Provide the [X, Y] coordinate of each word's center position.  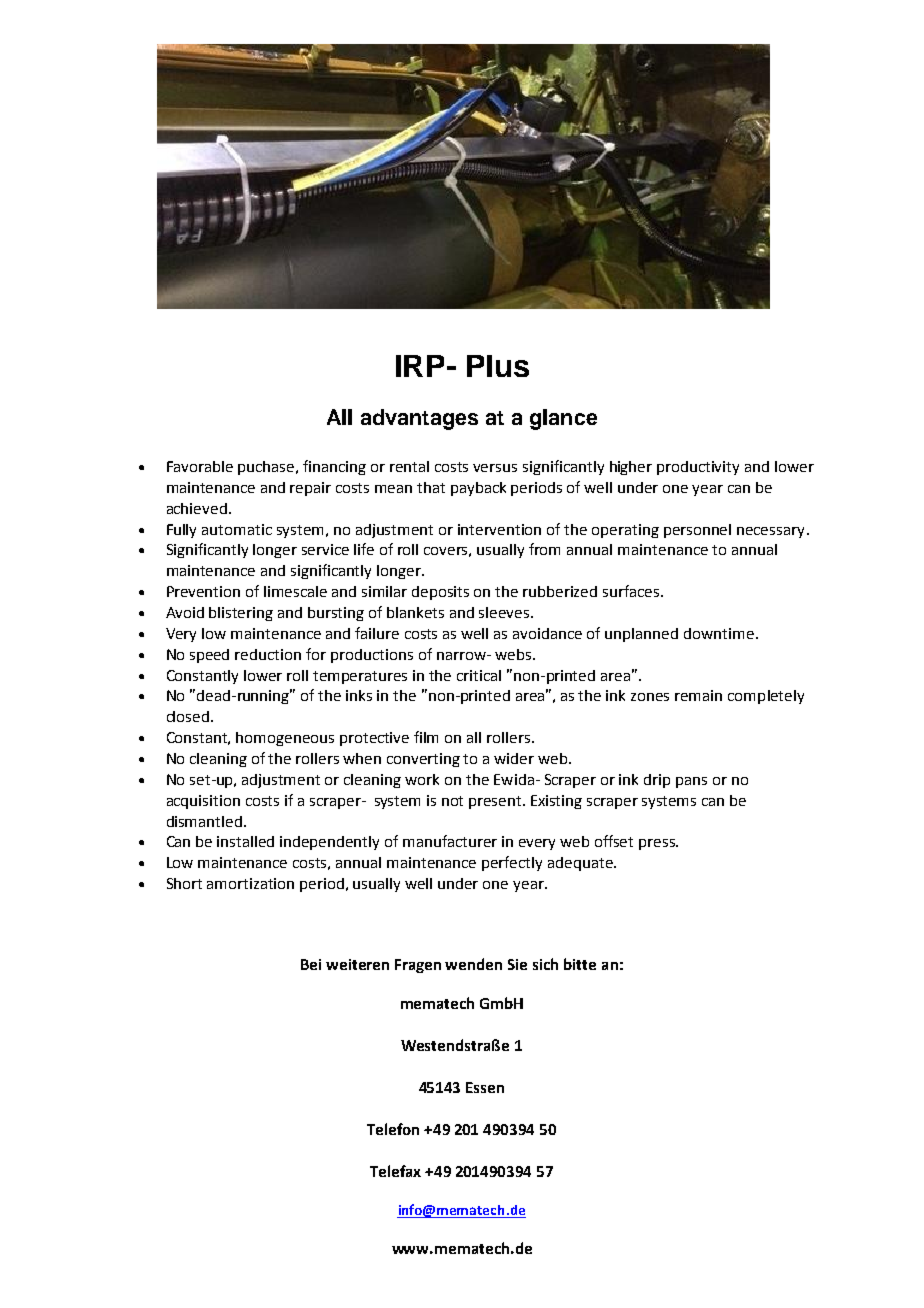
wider [514, 758]
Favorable [200, 466]
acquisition [203, 802]
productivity [698, 468]
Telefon [393, 1129]
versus [495, 468]
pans [691, 782]
